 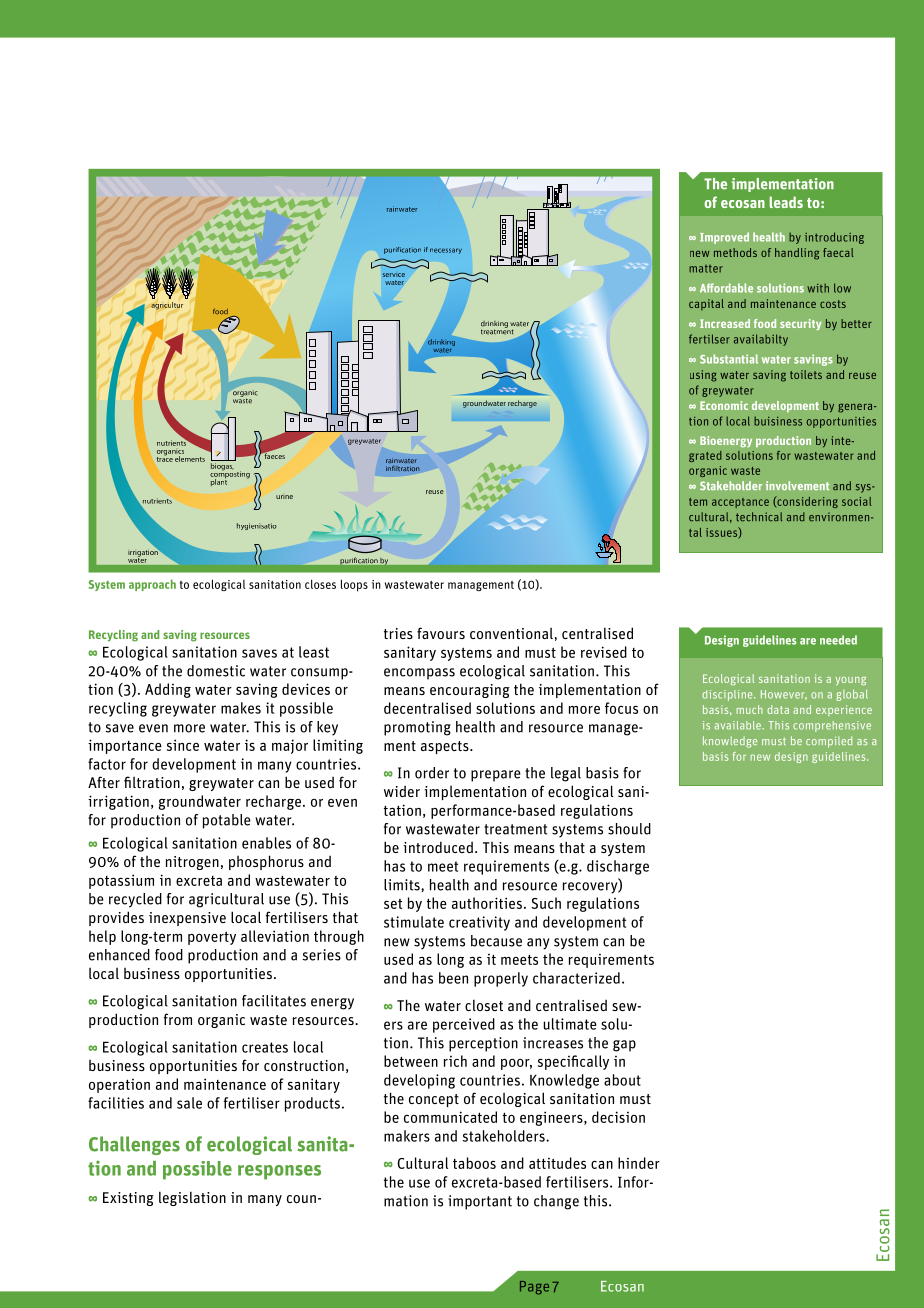 What do you see at coordinates (797, 254) in the screenshot?
I see `handling` at bounding box center [797, 254].
